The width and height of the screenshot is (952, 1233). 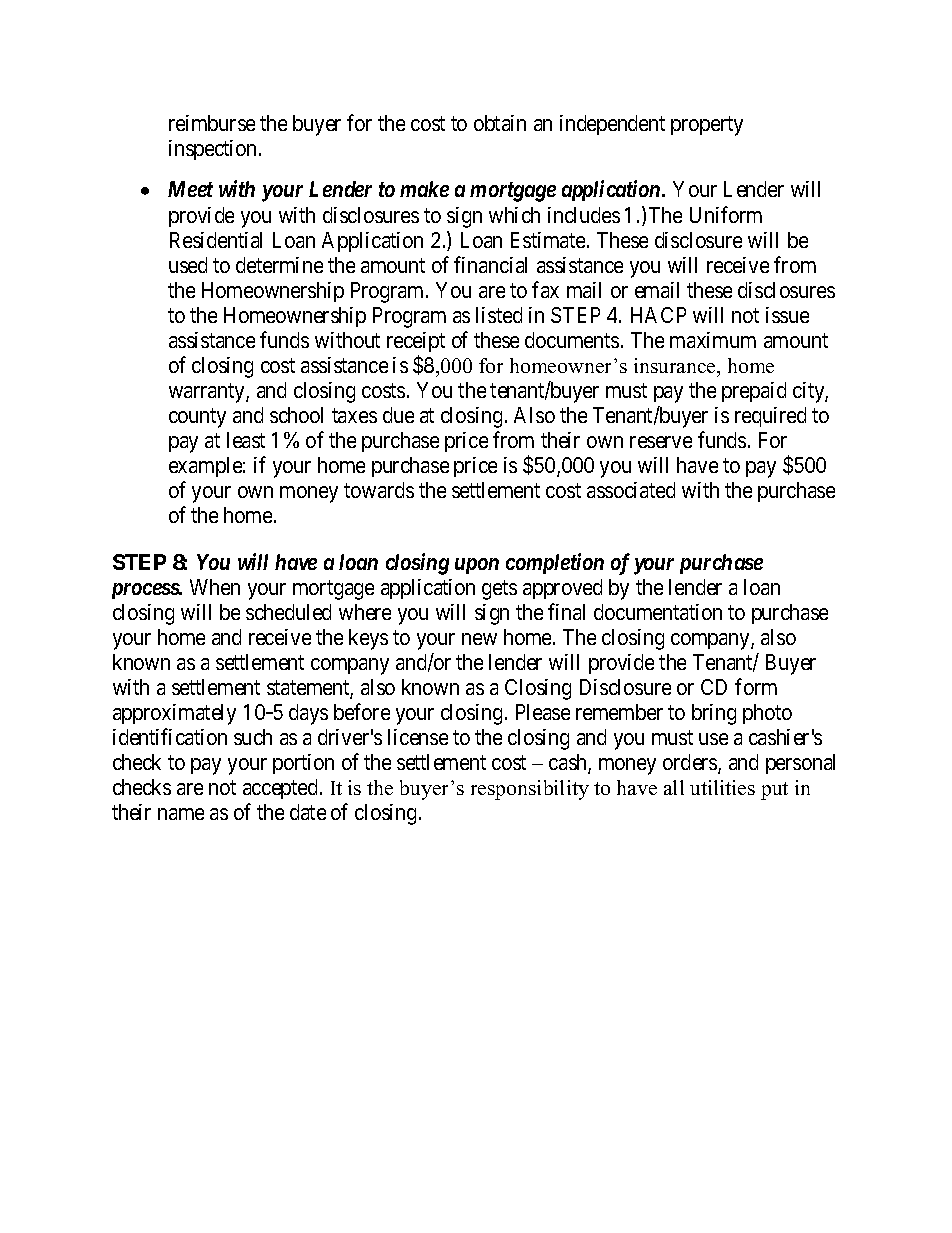 I want to click on documentation, so click(x=658, y=612).
